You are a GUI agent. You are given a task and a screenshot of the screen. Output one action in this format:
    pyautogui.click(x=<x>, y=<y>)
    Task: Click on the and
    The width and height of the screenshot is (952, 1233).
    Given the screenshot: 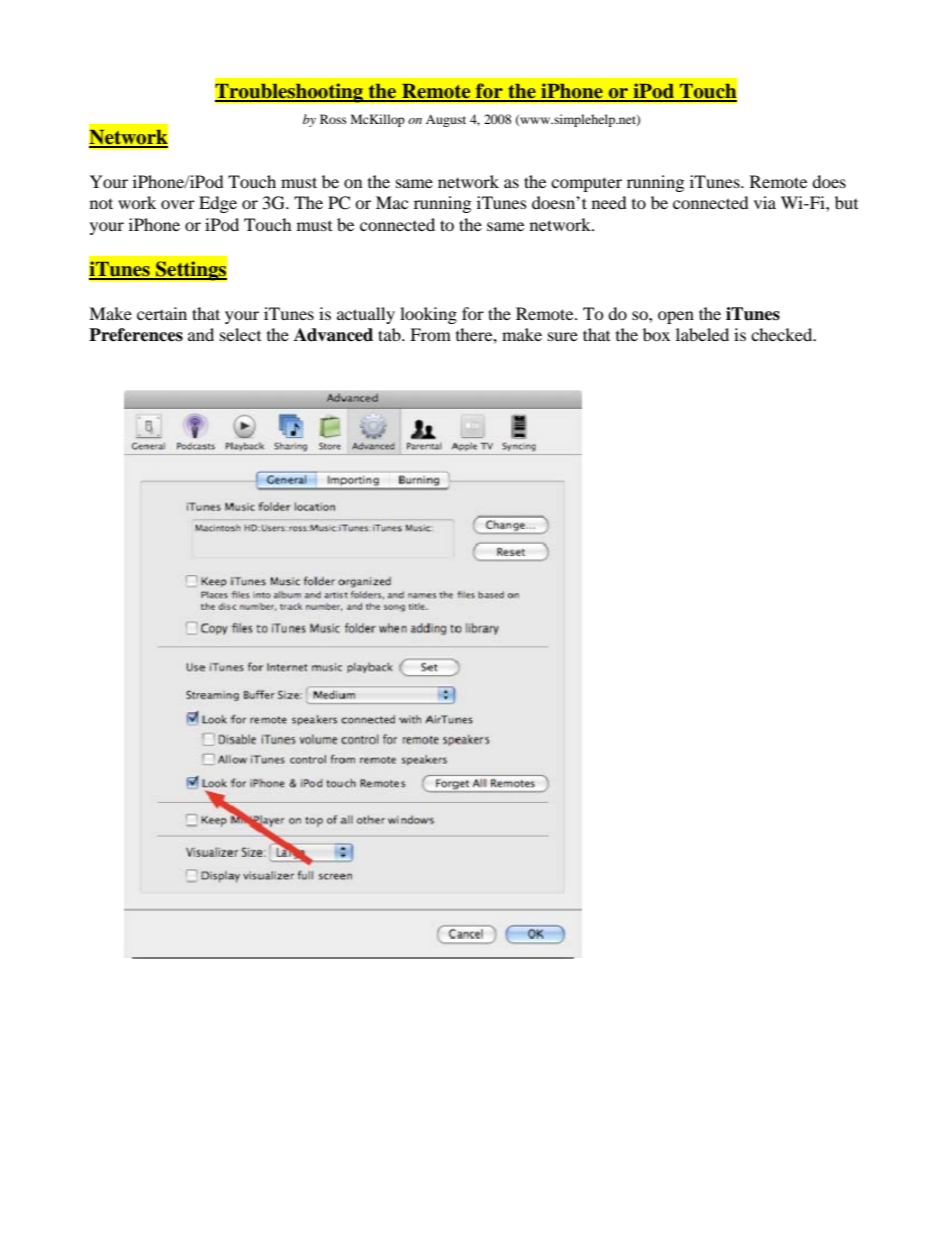 What is the action you would take?
    pyautogui.click(x=201, y=334)
